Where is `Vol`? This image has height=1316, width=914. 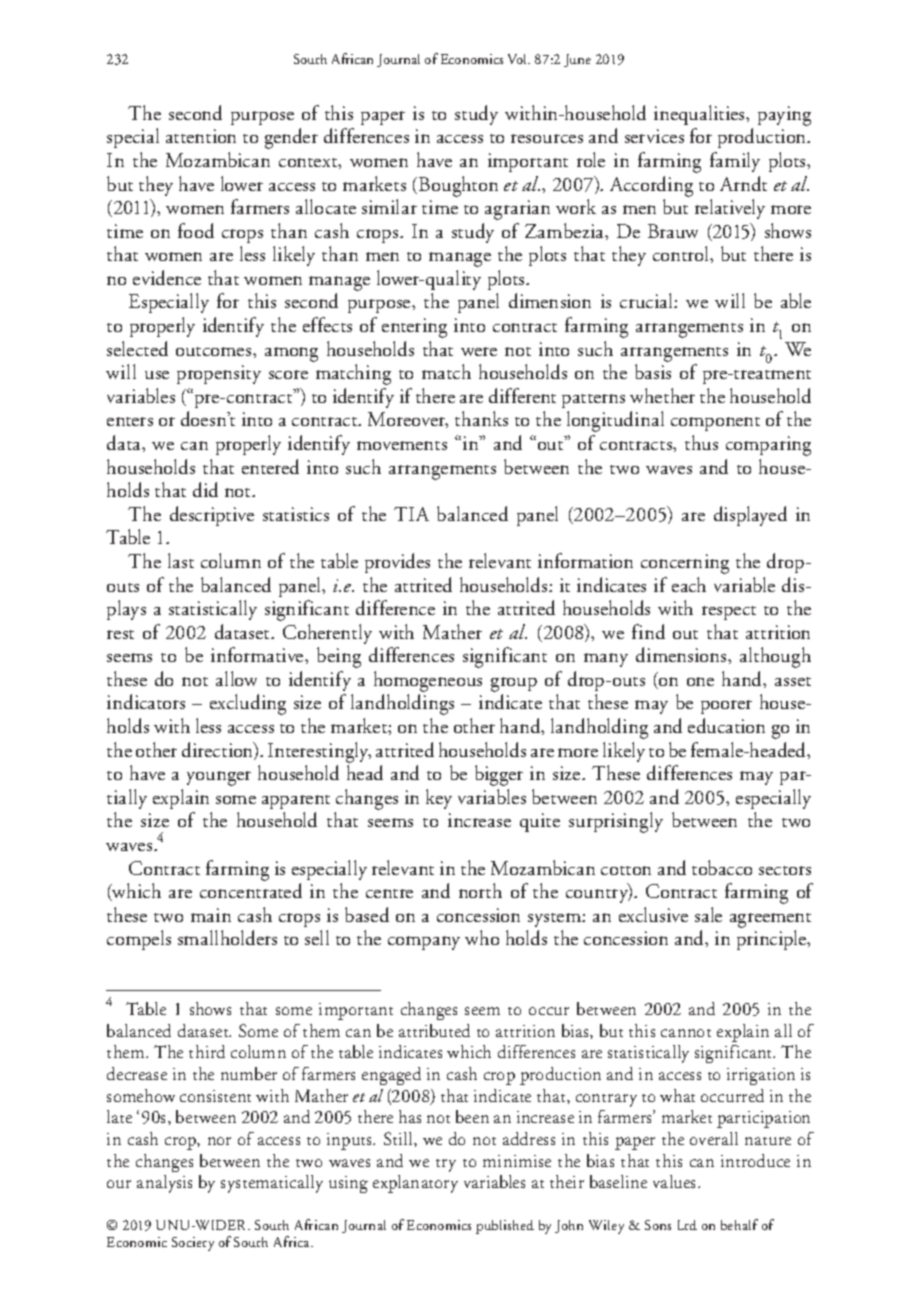 Vol is located at coordinates (519, 59).
